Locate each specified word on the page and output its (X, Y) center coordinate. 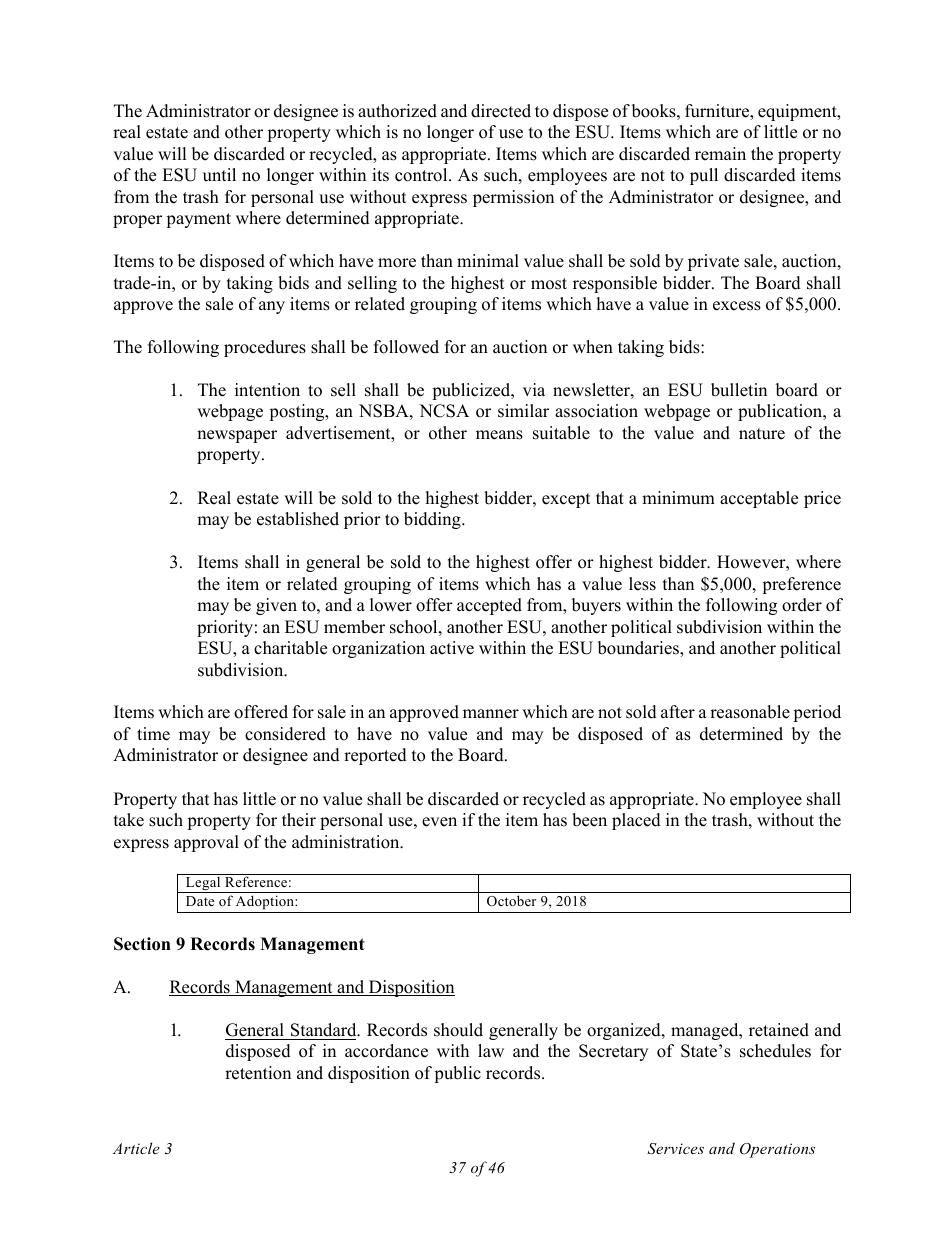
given (276, 606)
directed (501, 111)
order (802, 605)
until (219, 175)
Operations (777, 1150)
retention (258, 1073)
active (452, 648)
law (491, 1050)
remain (720, 154)
